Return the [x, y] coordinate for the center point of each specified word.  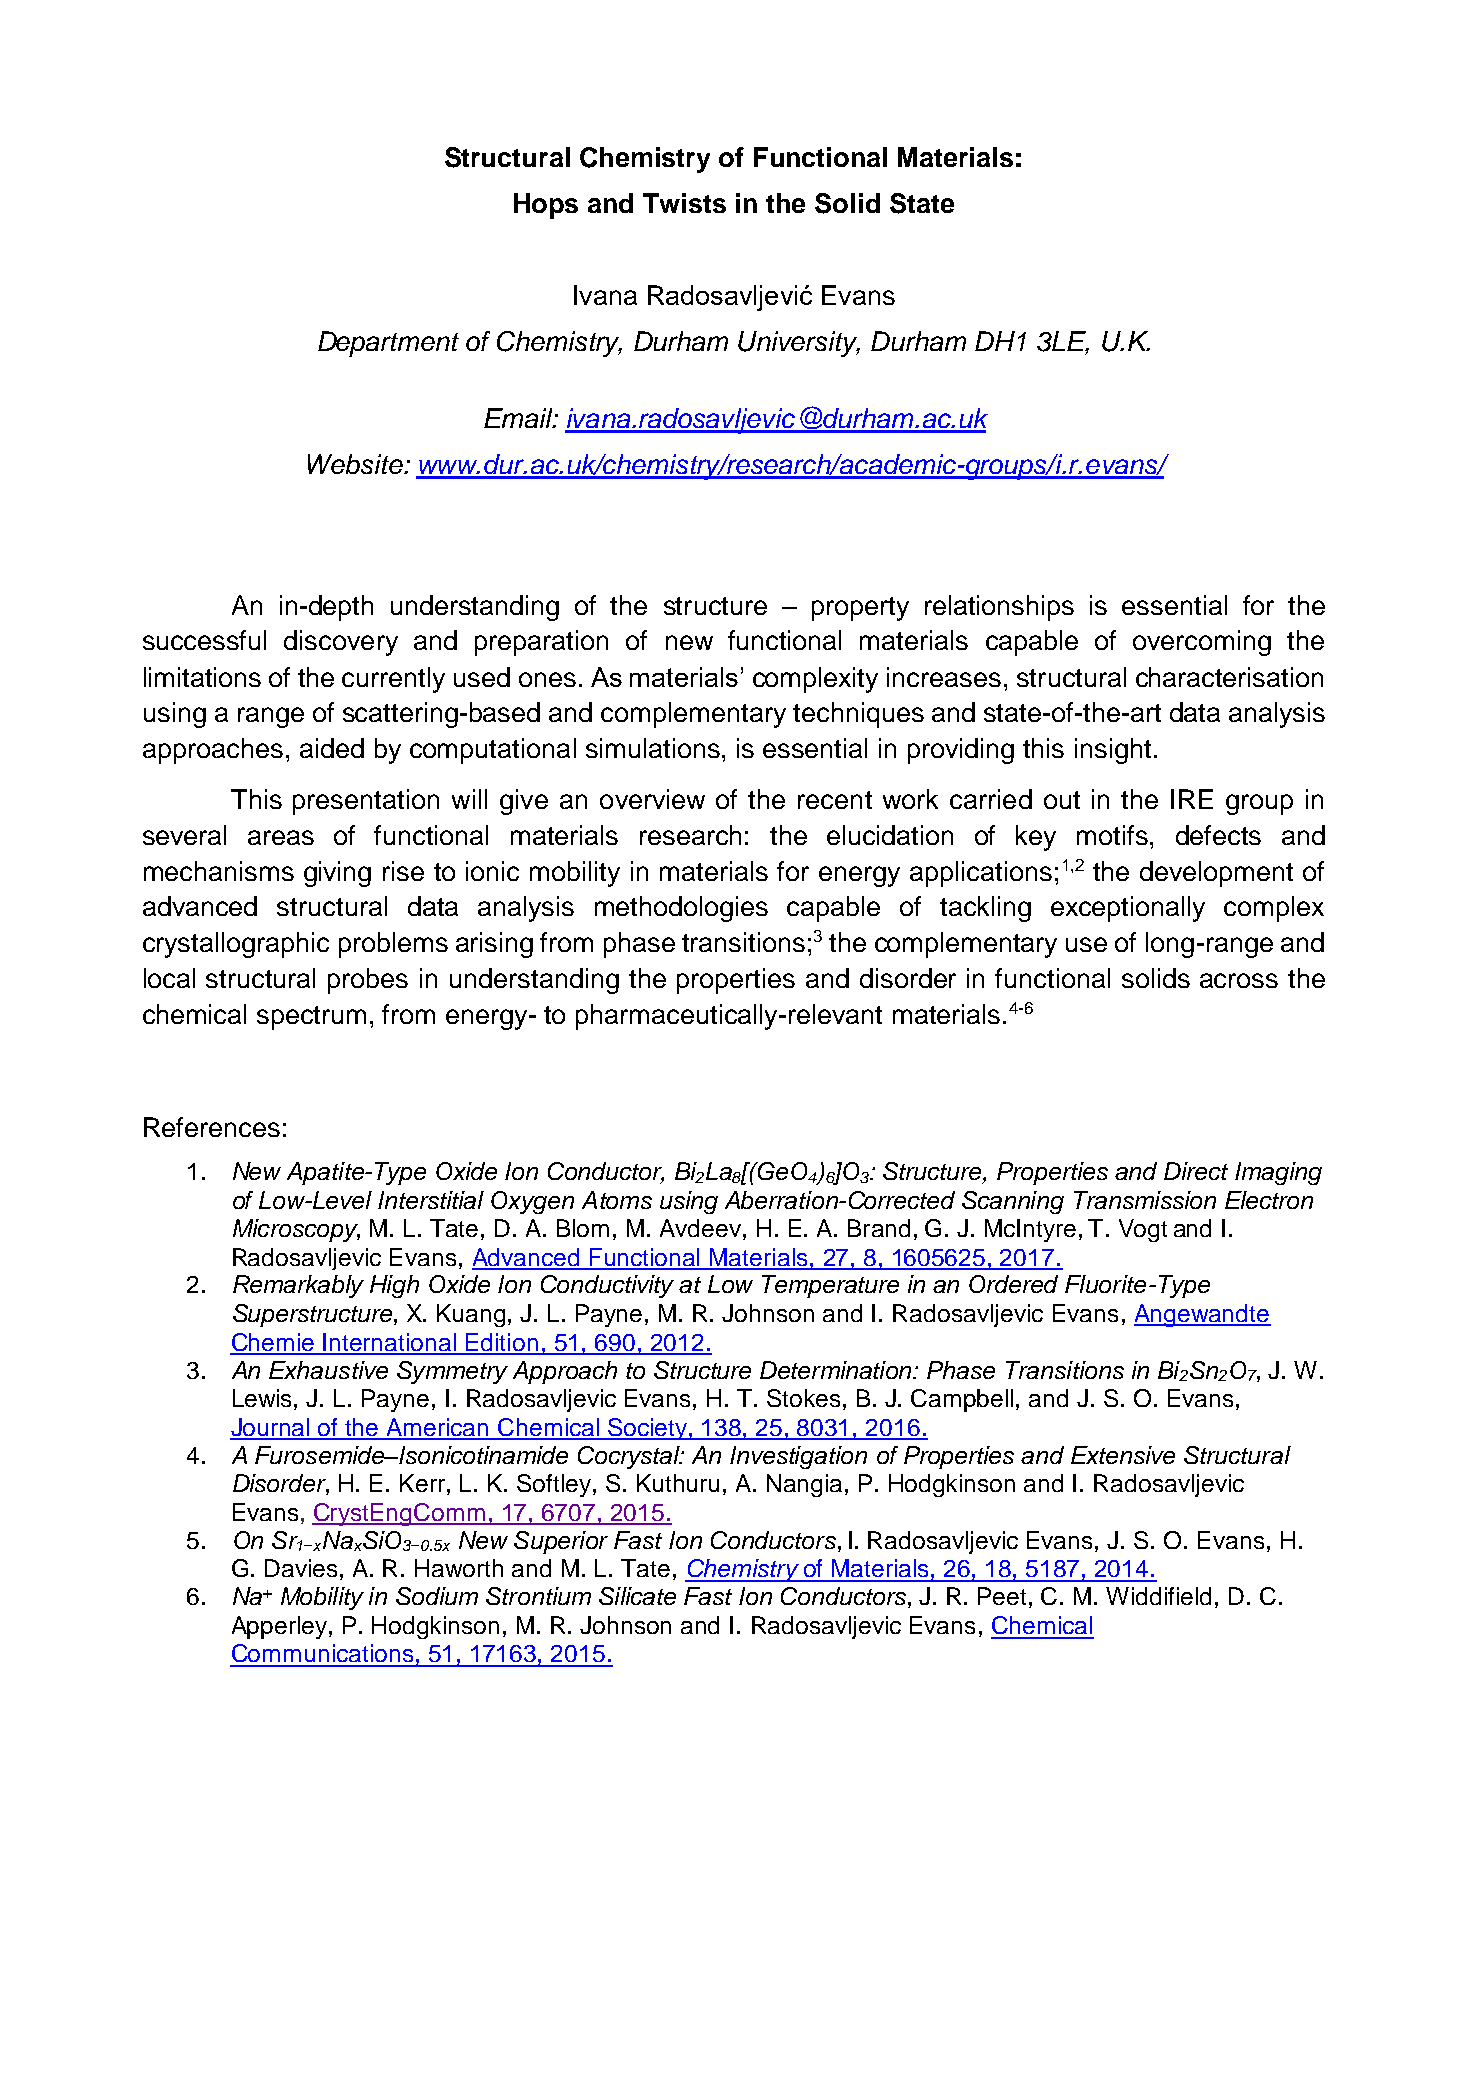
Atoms [617, 1200]
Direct [1196, 1171]
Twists [684, 203]
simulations [654, 748]
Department [388, 344]
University [799, 344]
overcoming [1202, 643]
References [212, 1127]
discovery [341, 643]
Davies [301, 1568]
